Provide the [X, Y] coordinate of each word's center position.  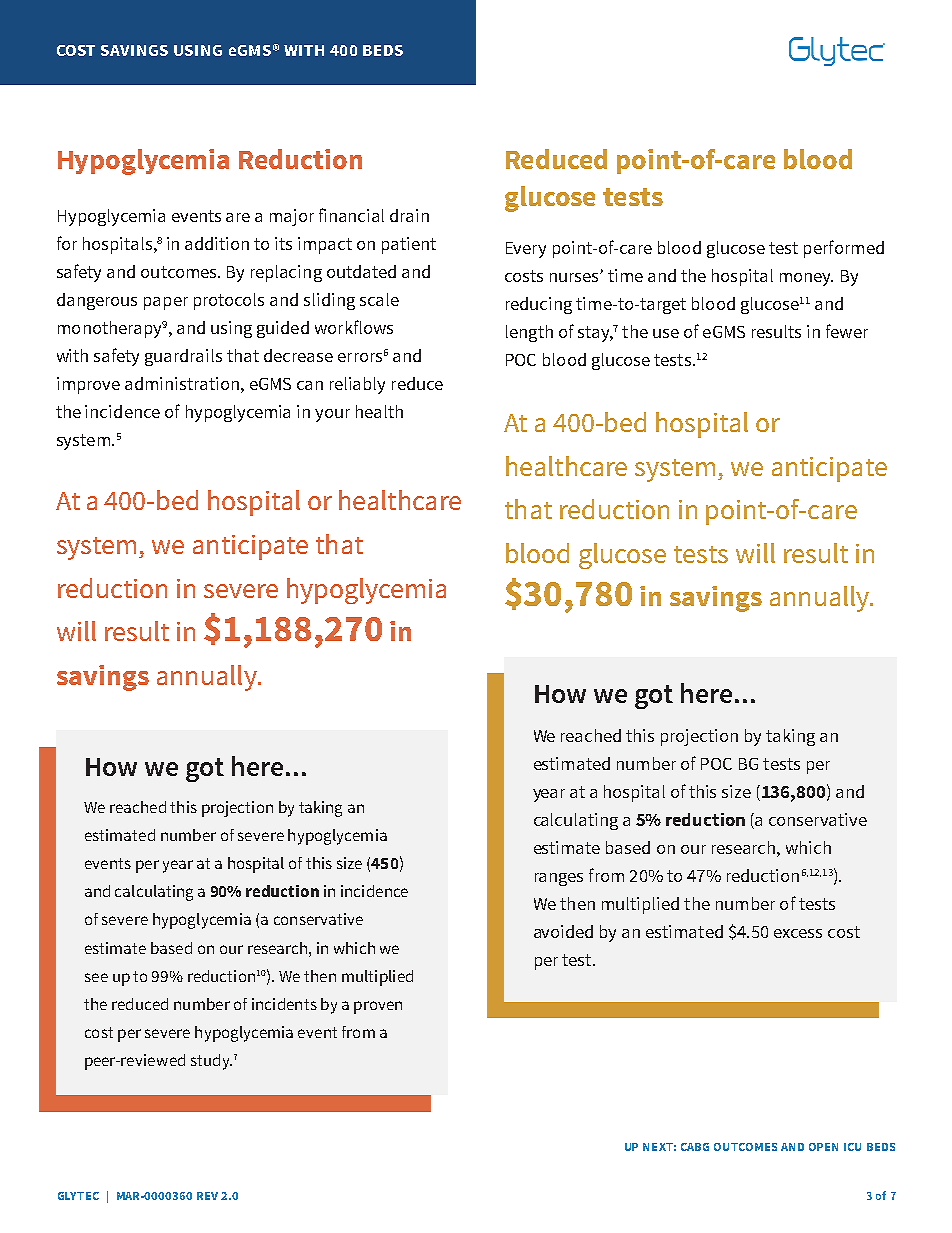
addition [217, 243]
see [96, 977]
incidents [284, 1004]
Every [526, 250]
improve [88, 385]
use [666, 333]
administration [182, 383]
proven [378, 1007]
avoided [563, 931]
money [806, 279]
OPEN [823, 1147]
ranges [559, 879]
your [332, 415]
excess [798, 933]
